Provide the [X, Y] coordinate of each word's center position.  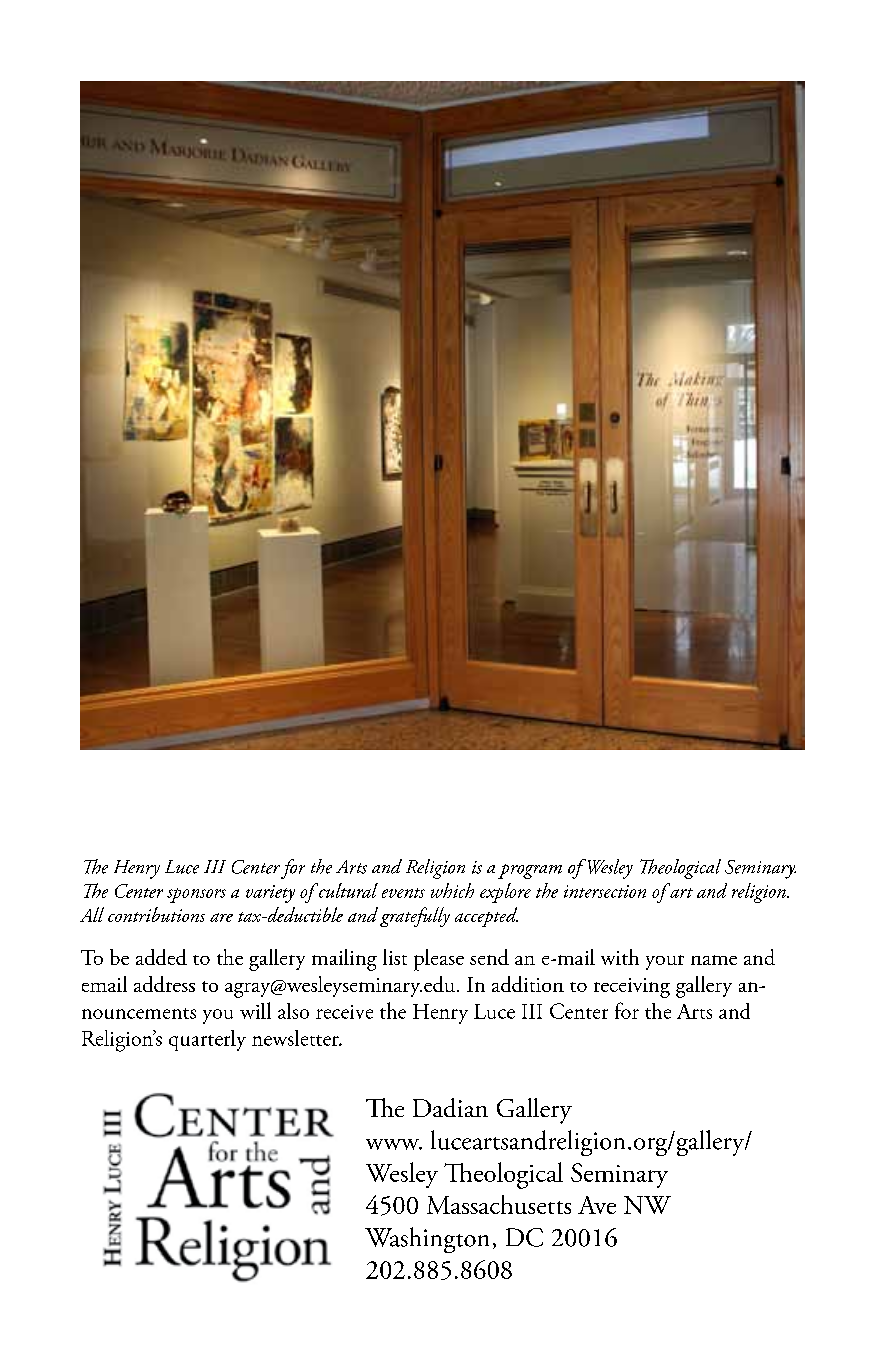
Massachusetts [499, 1204]
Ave [597, 1205]
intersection [605, 891]
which [452, 890]
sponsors [196, 895]
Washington [427, 1240]
